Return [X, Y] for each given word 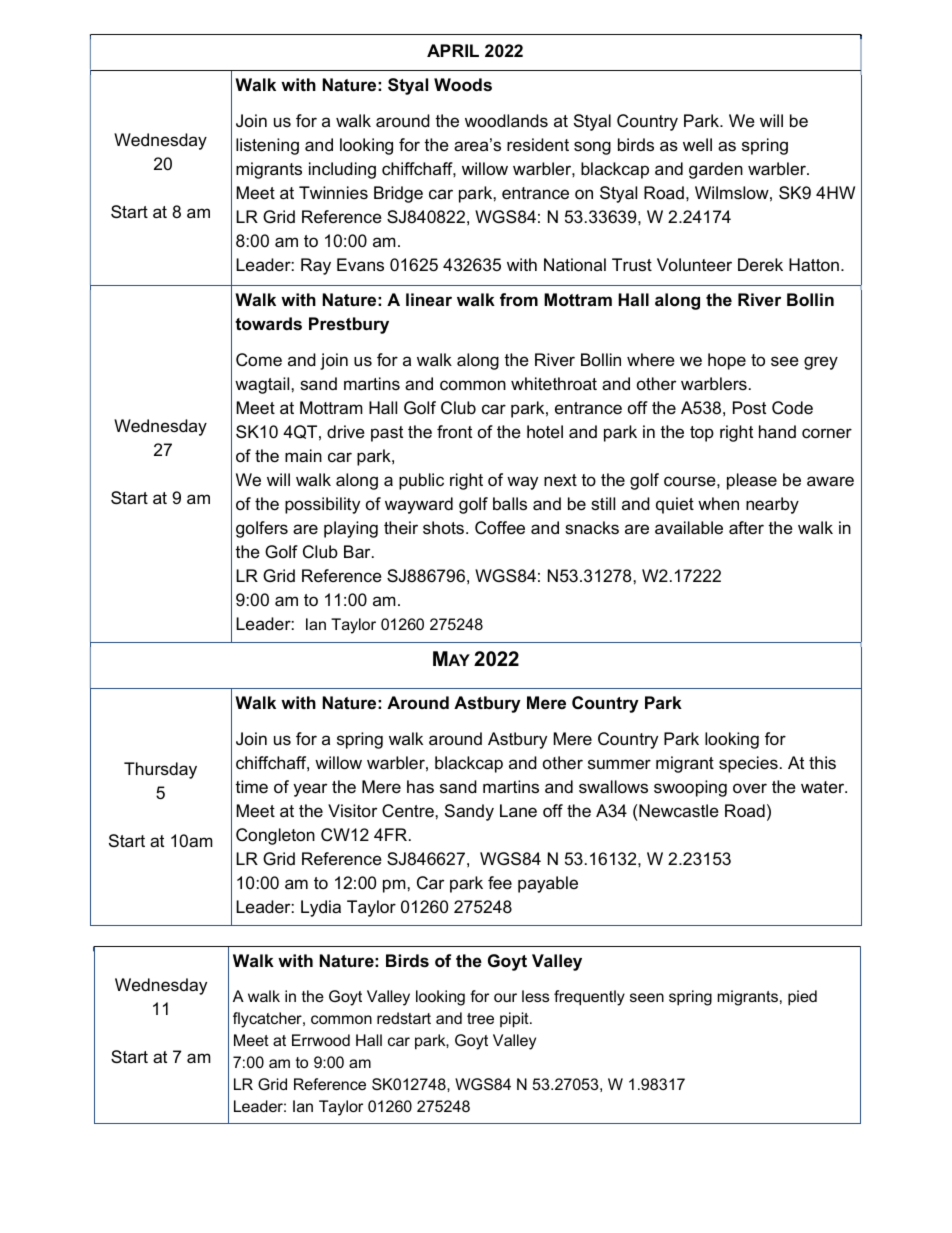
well [697, 145]
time [251, 787]
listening [267, 146]
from [519, 299]
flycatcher [268, 1020]
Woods [463, 85]
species [748, 764]
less [535, 996]
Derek [760, 265]
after [746, 528]
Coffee [500, 528]
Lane [518, 811]
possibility [322, 505]
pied [802, 998]
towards [268, 323]
